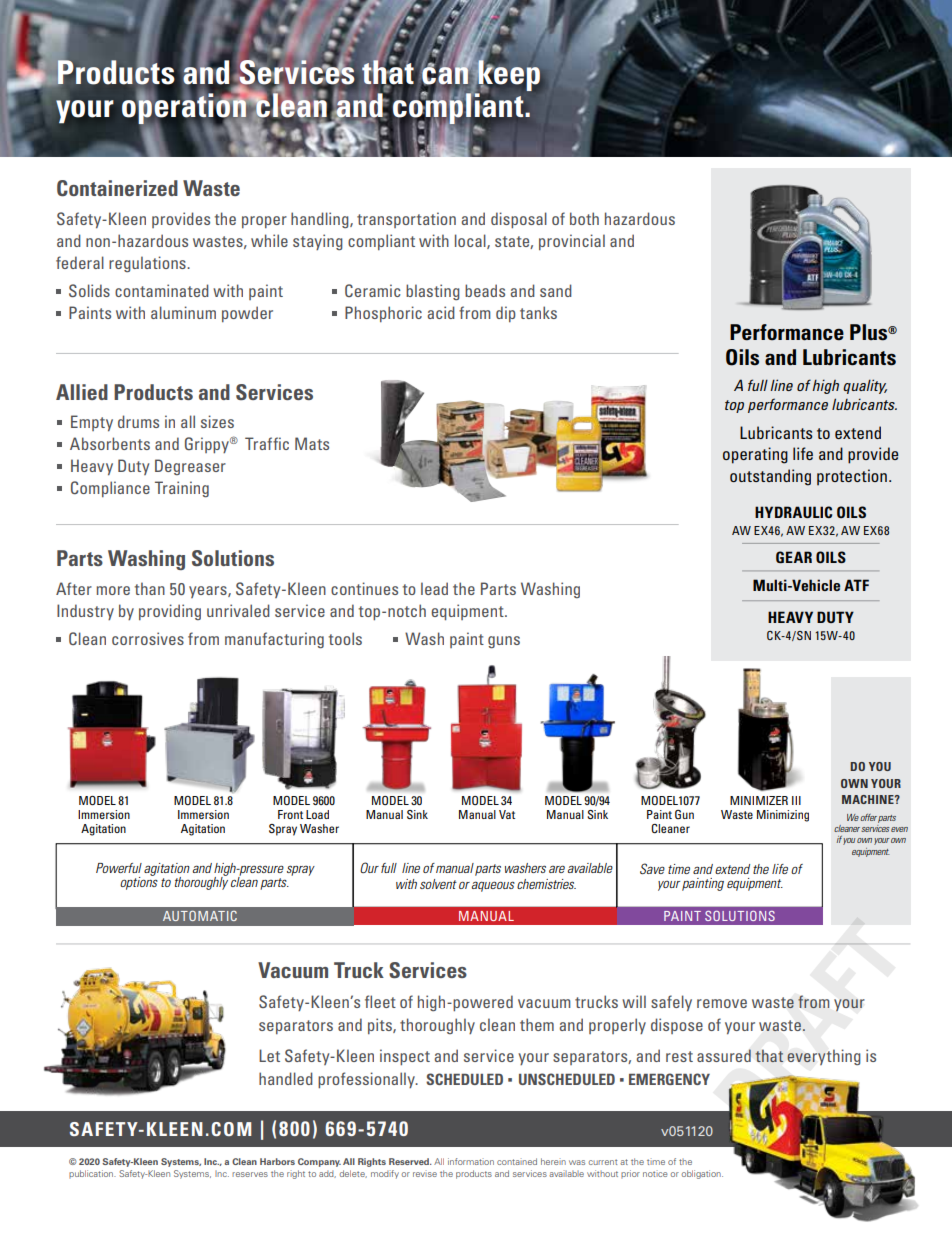  I want to click on Degreaser, so click(190, 467).
